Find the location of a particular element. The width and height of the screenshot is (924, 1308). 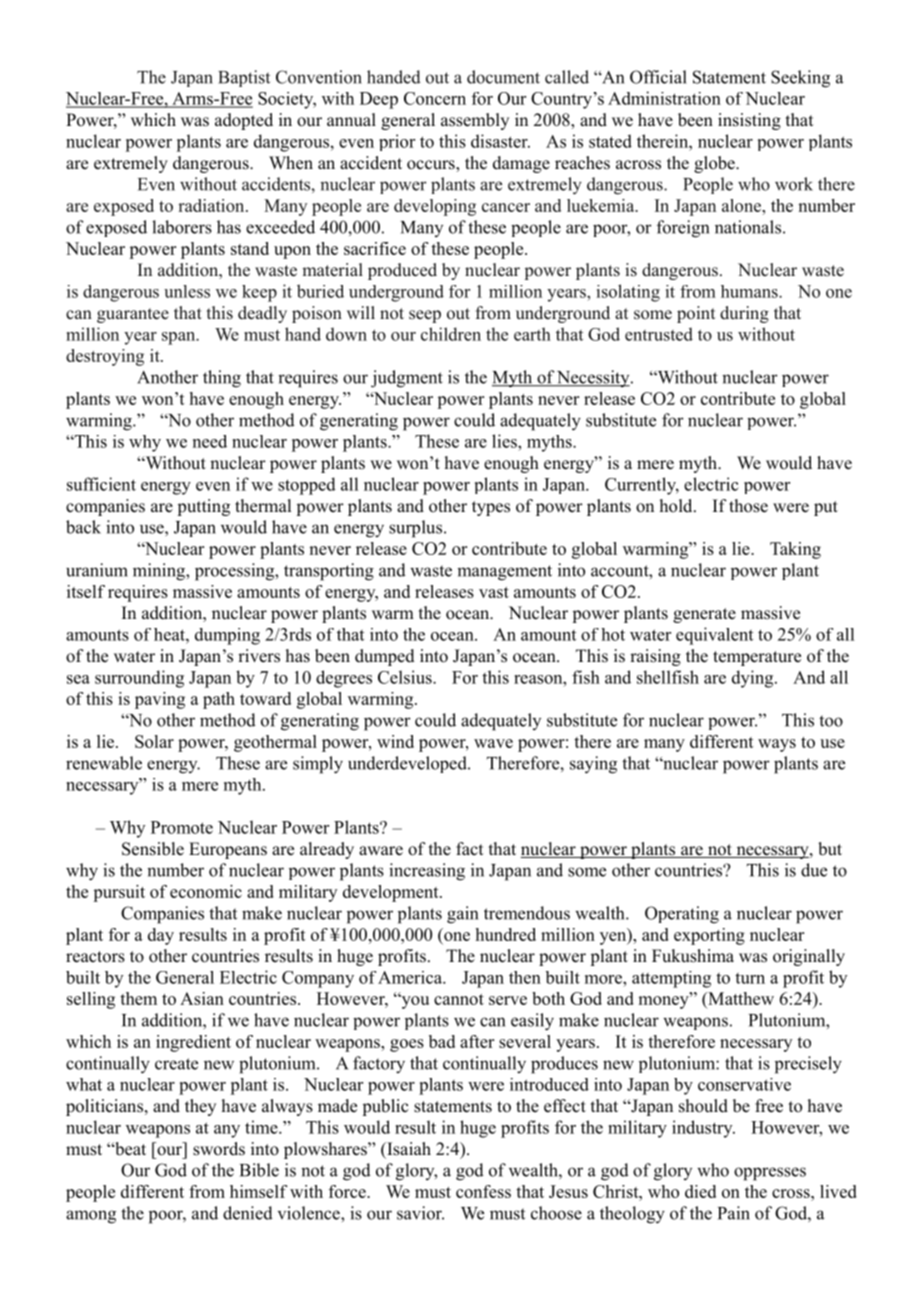

oppresses is located at coordinates (770, 1174).
